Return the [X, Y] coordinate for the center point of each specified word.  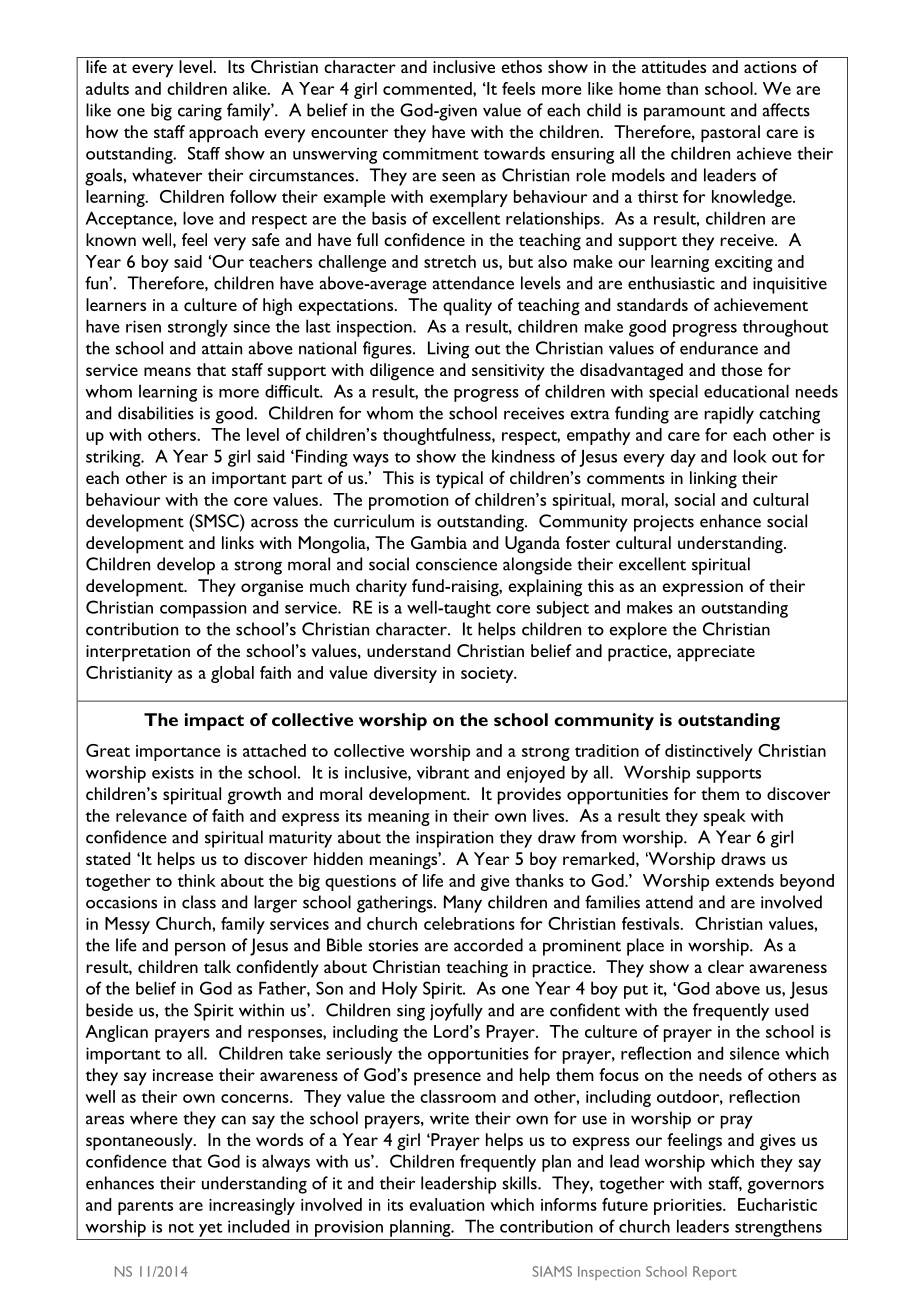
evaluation [446, 1204]
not [181, 1228]
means [167, 371]
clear [726, 966]
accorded [488, 945]
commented [428, 88]
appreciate [716, 653]
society [488, 675]
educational [746, 391]
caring [200, 112]
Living [448, 350]
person [200, 949]
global [232, 674]
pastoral [730, 134]
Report [715, 1273]
